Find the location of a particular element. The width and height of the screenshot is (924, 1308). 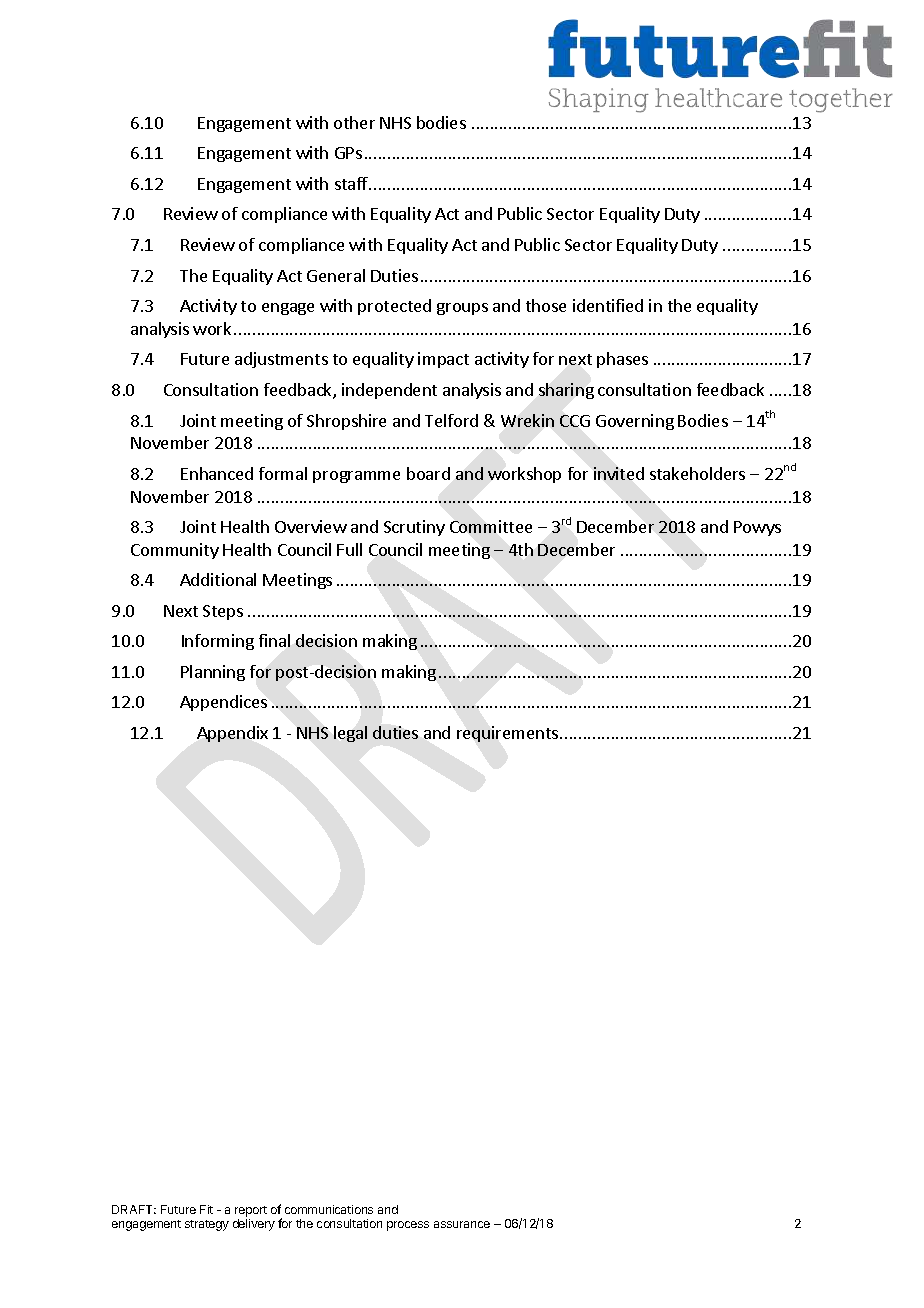

General is located at coordinates (336, 275).
